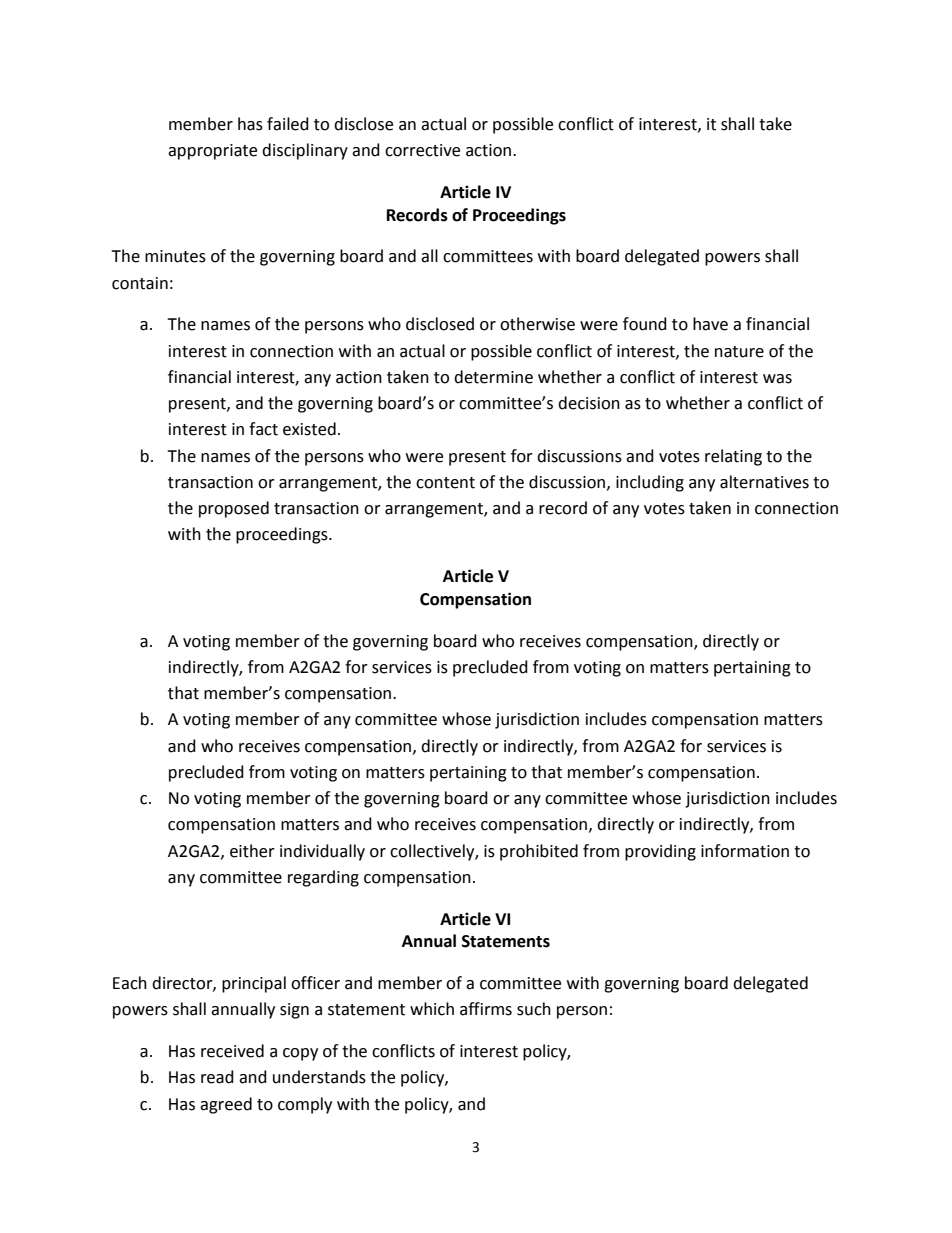  What do you see at coordinates (432, 1009) in the screenshot?
I see `which` at bounding box center [432, 1009].
